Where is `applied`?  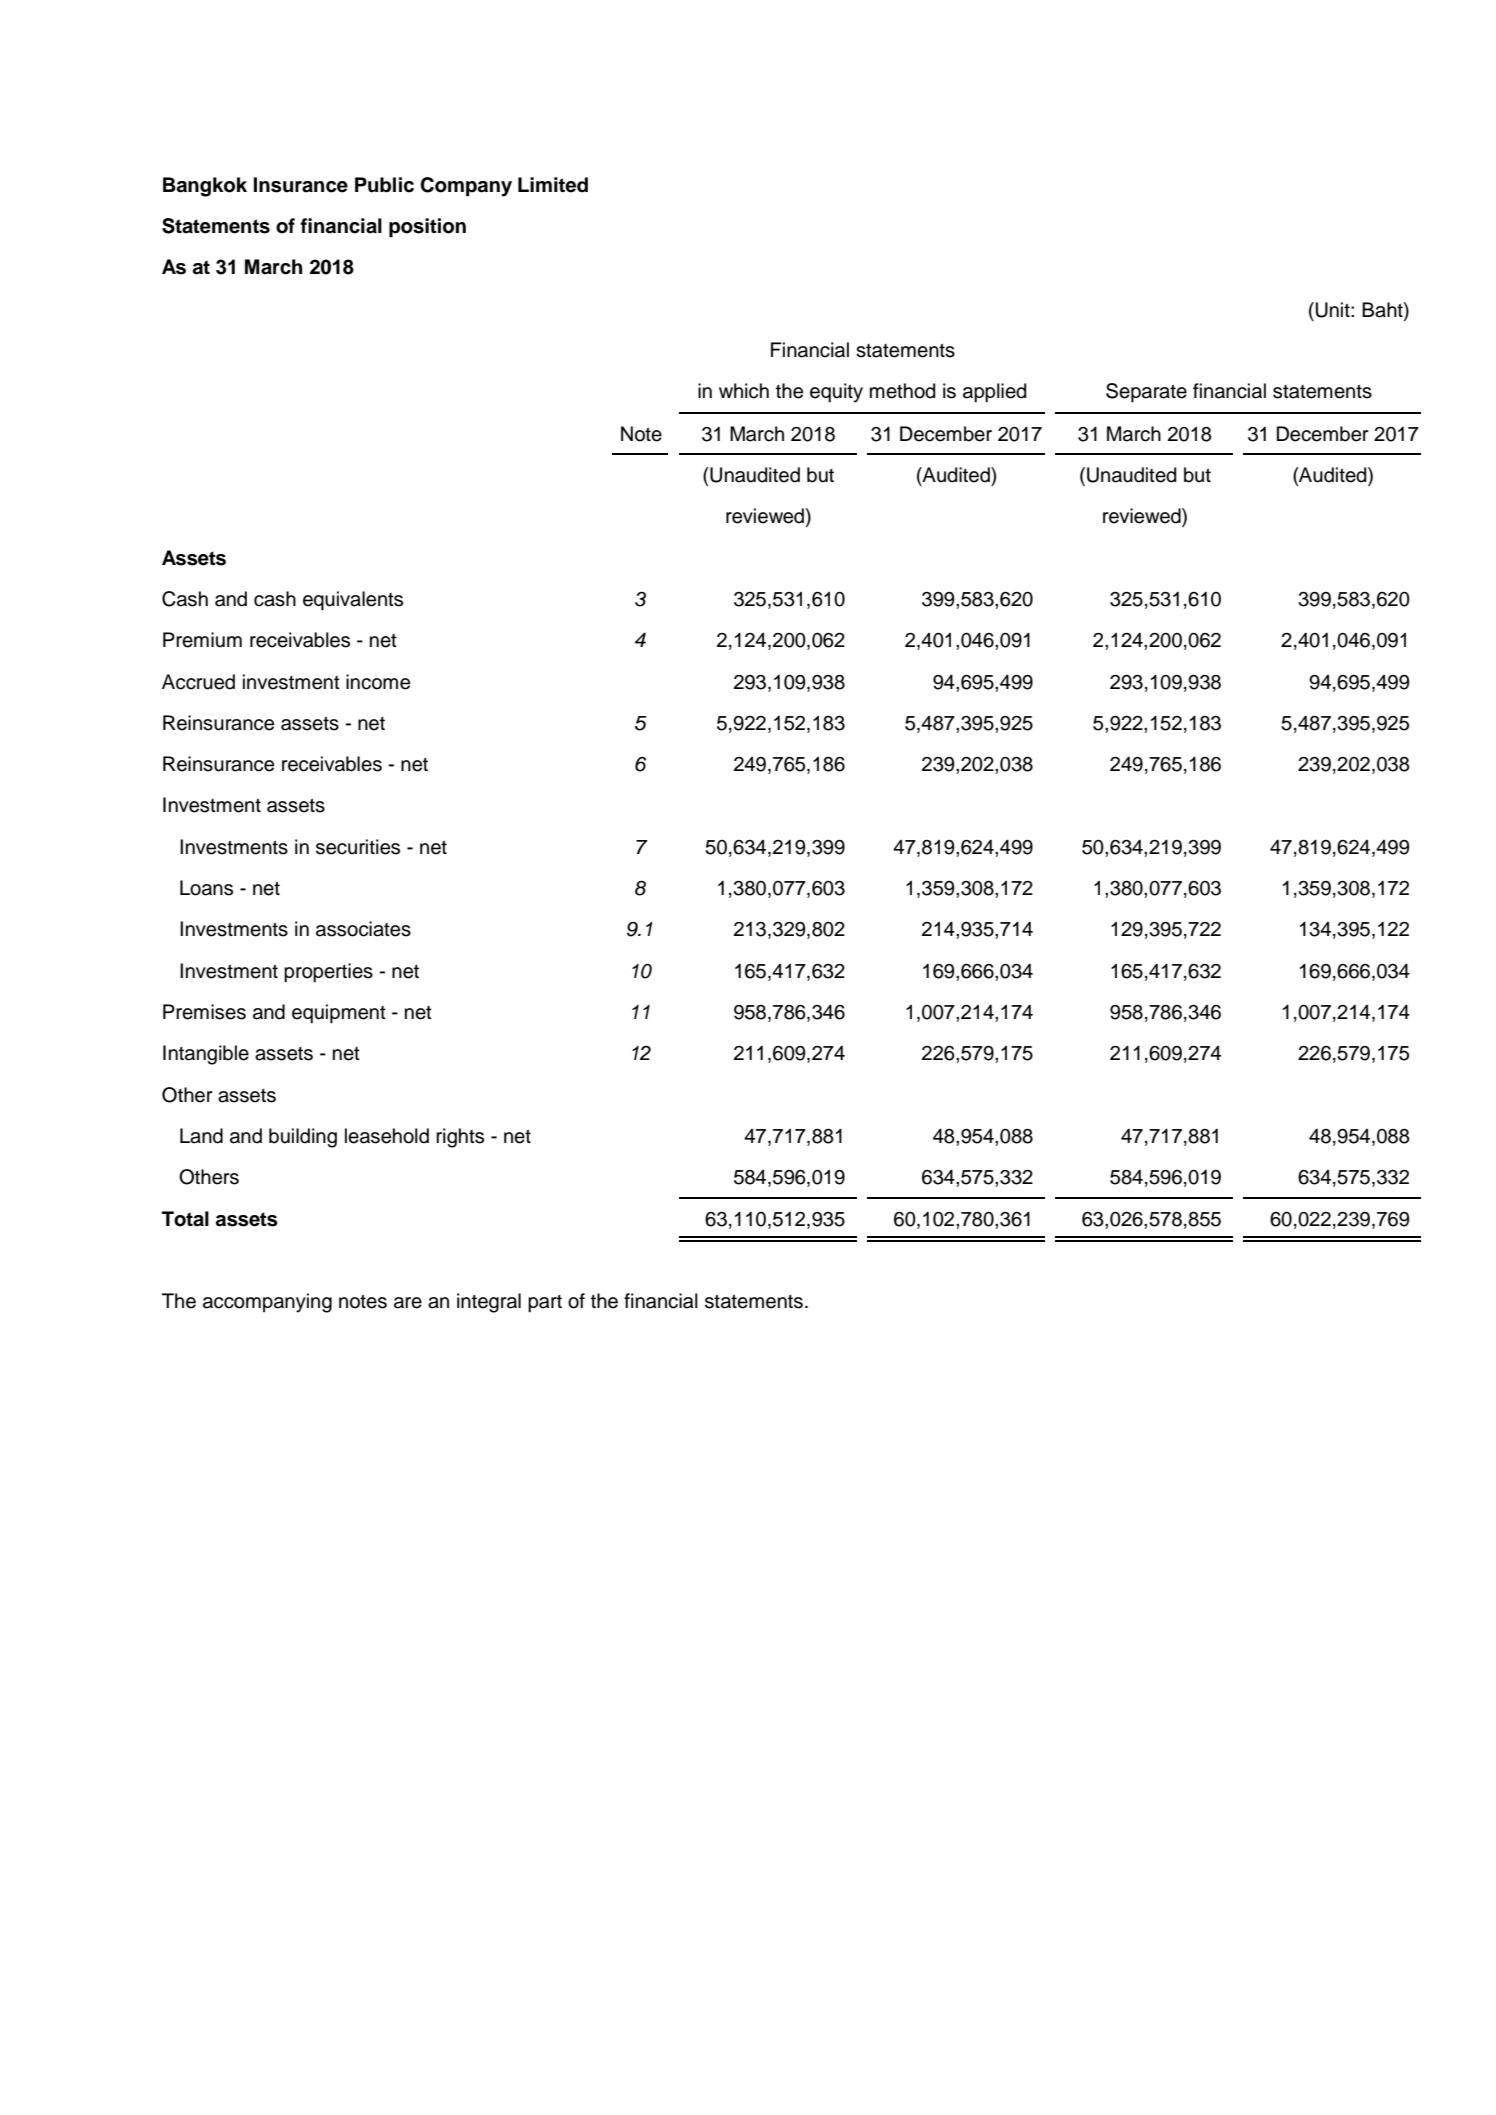
applied is located at coordinates (995, 393).
